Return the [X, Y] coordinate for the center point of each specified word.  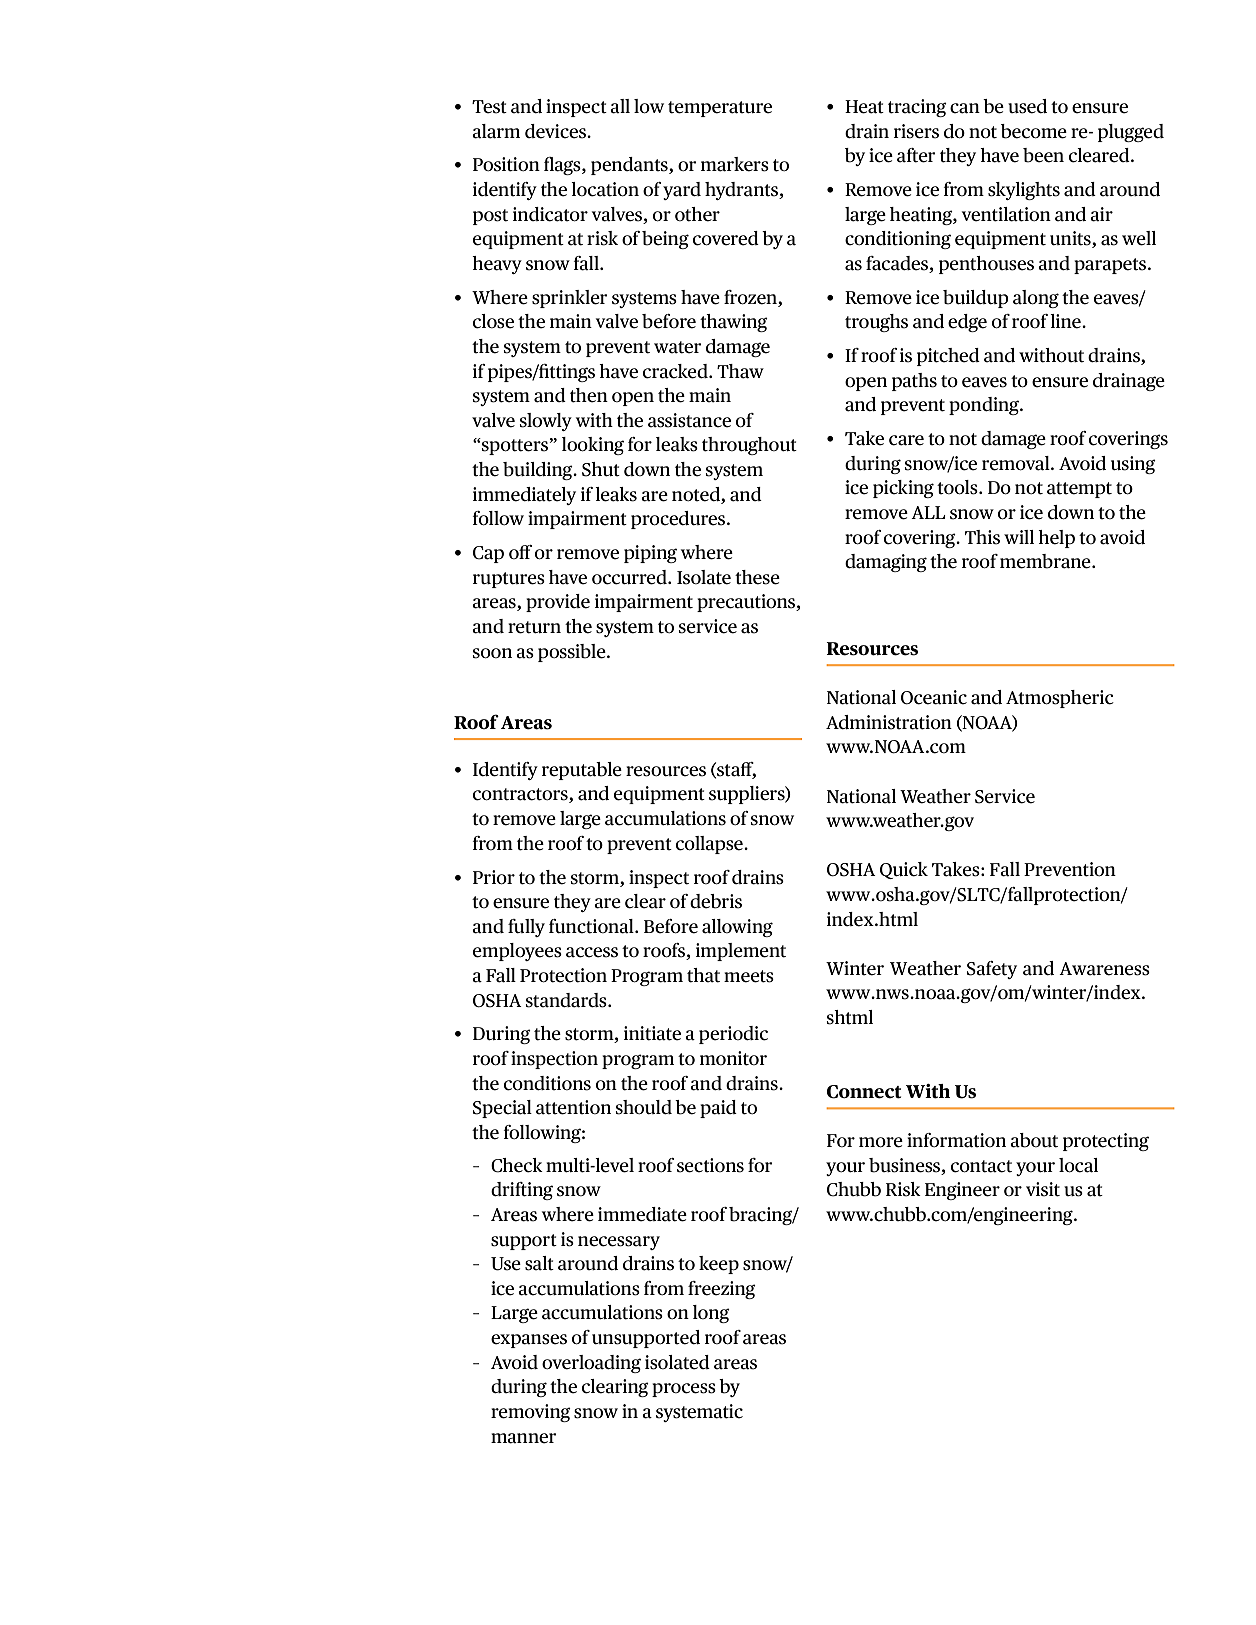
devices [556, 131]
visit [1043, 1189]
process [684, 1390]
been [1043, 155]
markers [735, 164]
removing [531, 1413]
